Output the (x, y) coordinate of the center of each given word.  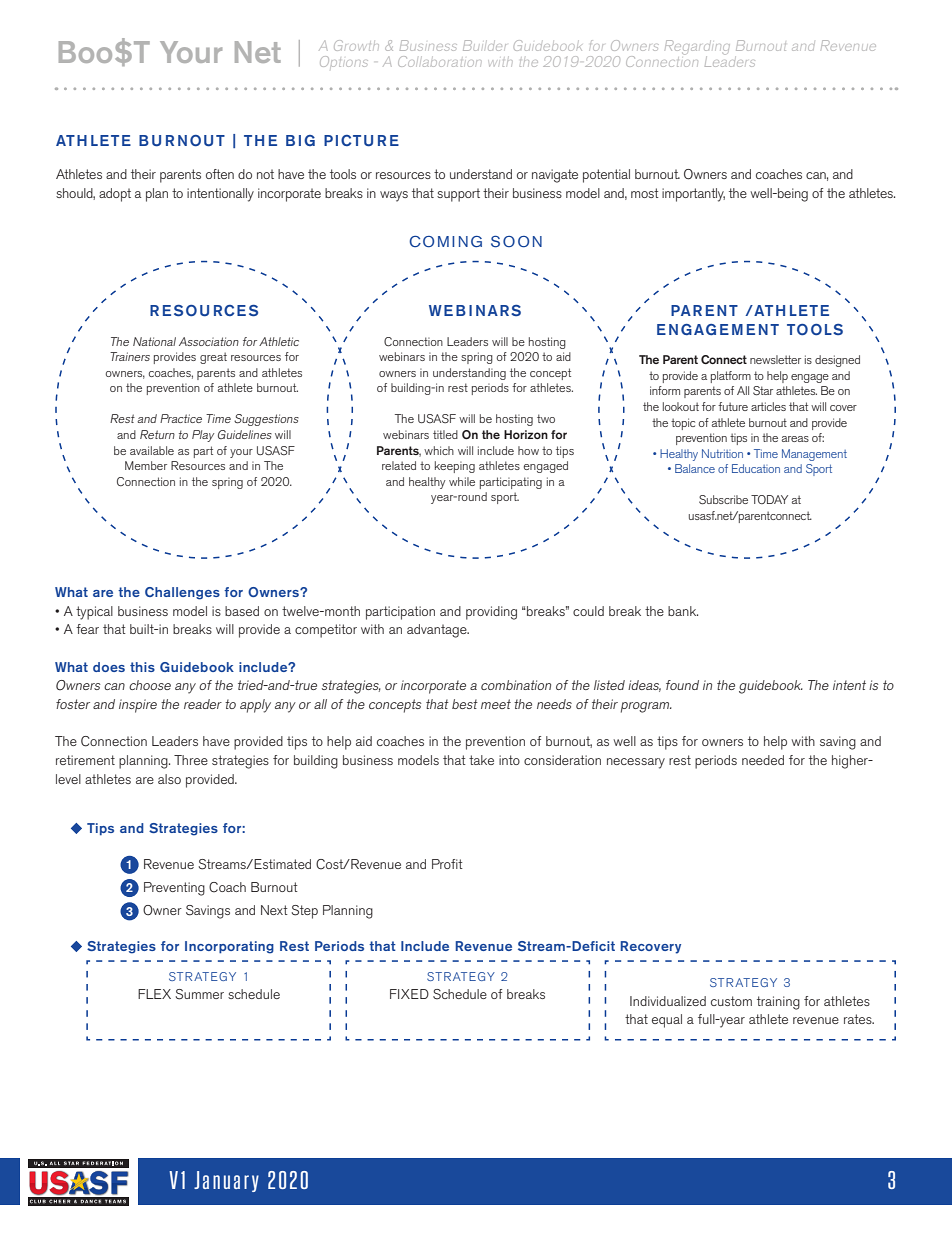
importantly (693, 195)
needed (763, 760)
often (220, 174)
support (458, 195)
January (226, 1181)
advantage (438, 631)
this (142, 667)
